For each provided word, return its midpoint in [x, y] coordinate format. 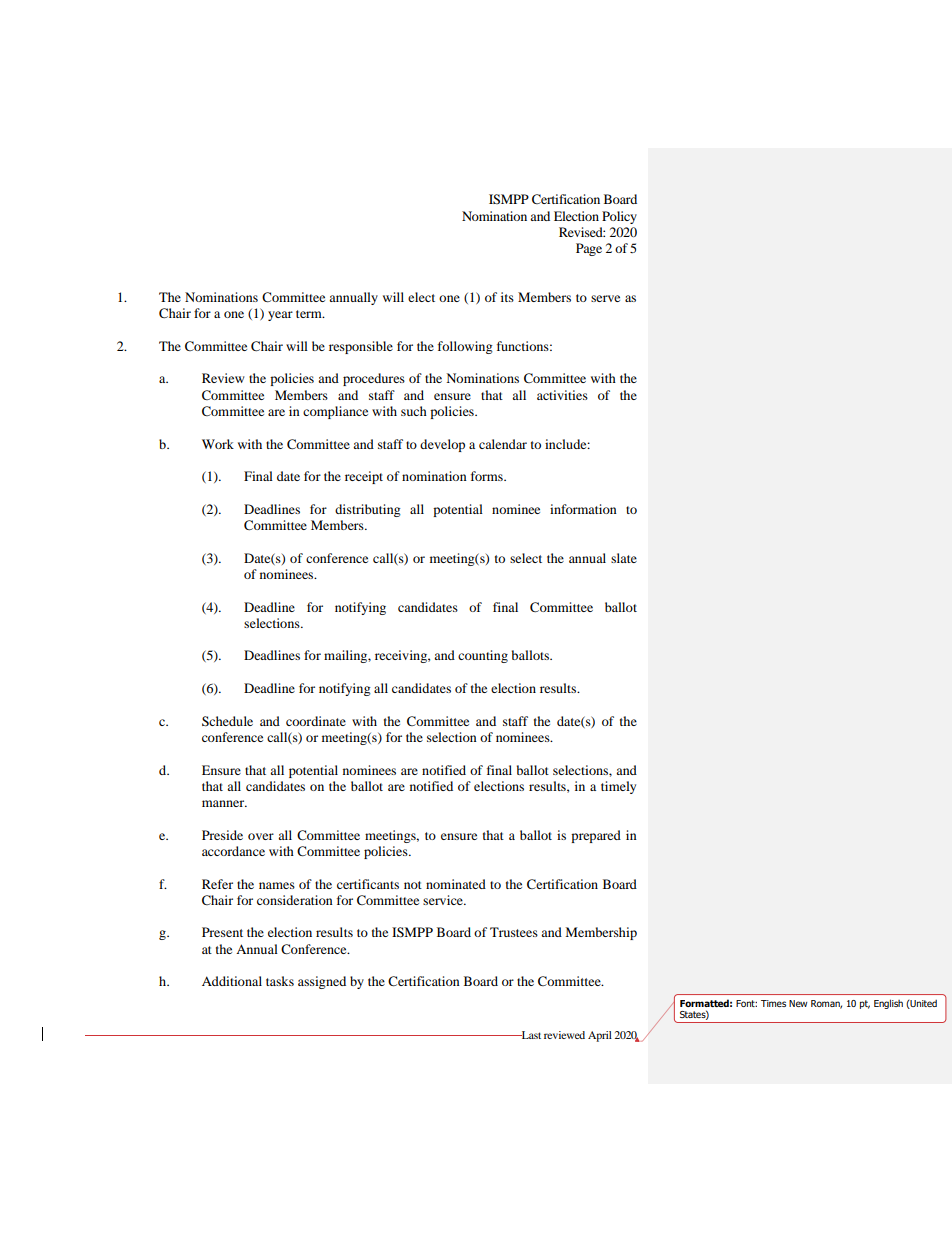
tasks [280, 981]
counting [483, 656]
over [261, 836]
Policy [619, 217]
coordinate [316, 721]
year [280, 316]
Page [589, 249]
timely [618, 787]
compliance [335, 412]
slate [624, 558]
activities [562, 395]
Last [530, 1035]
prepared [596, 836]
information [583, 509]
